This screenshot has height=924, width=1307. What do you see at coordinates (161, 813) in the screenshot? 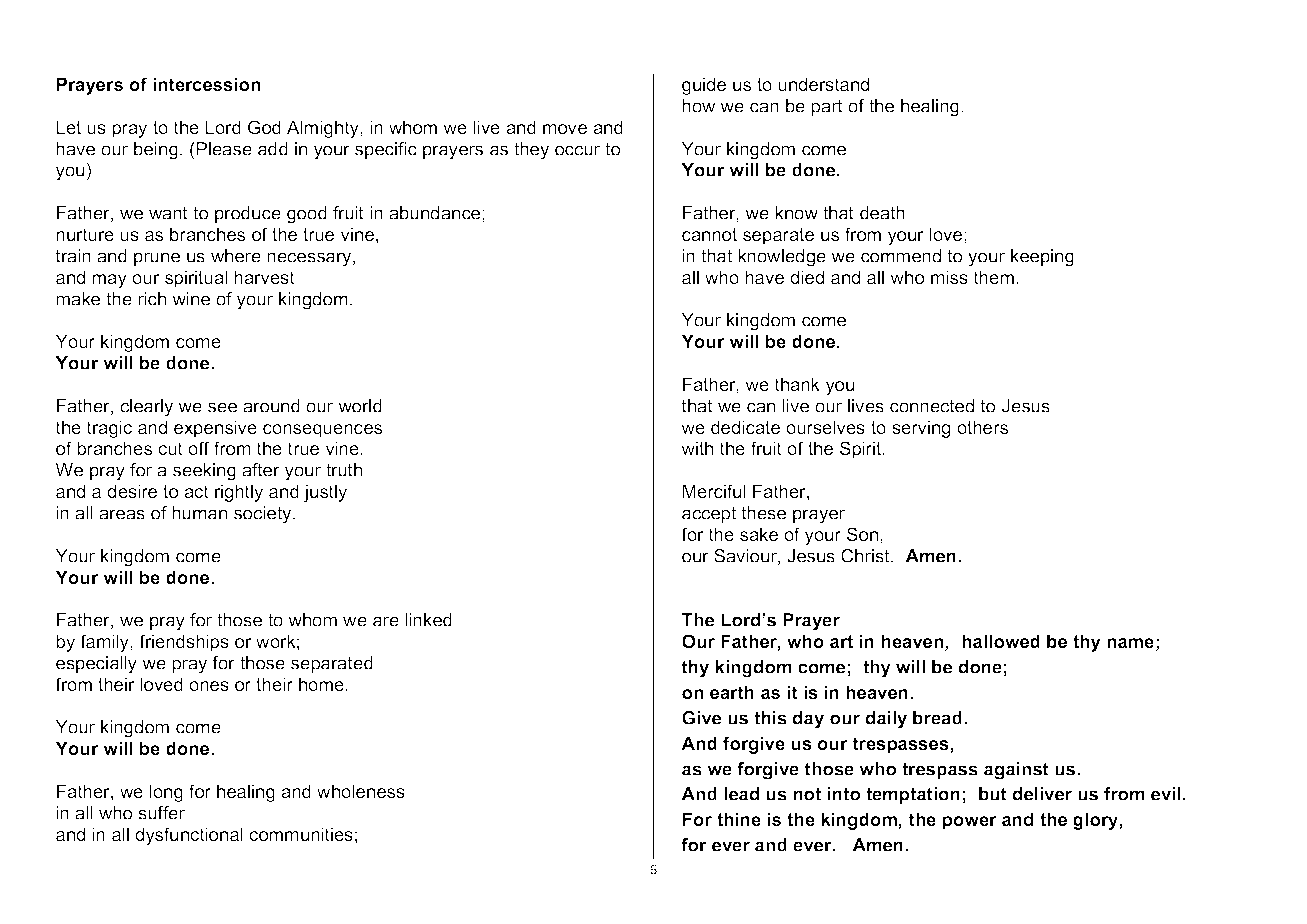
I see `suffer` at bounding box center [161, 813].
